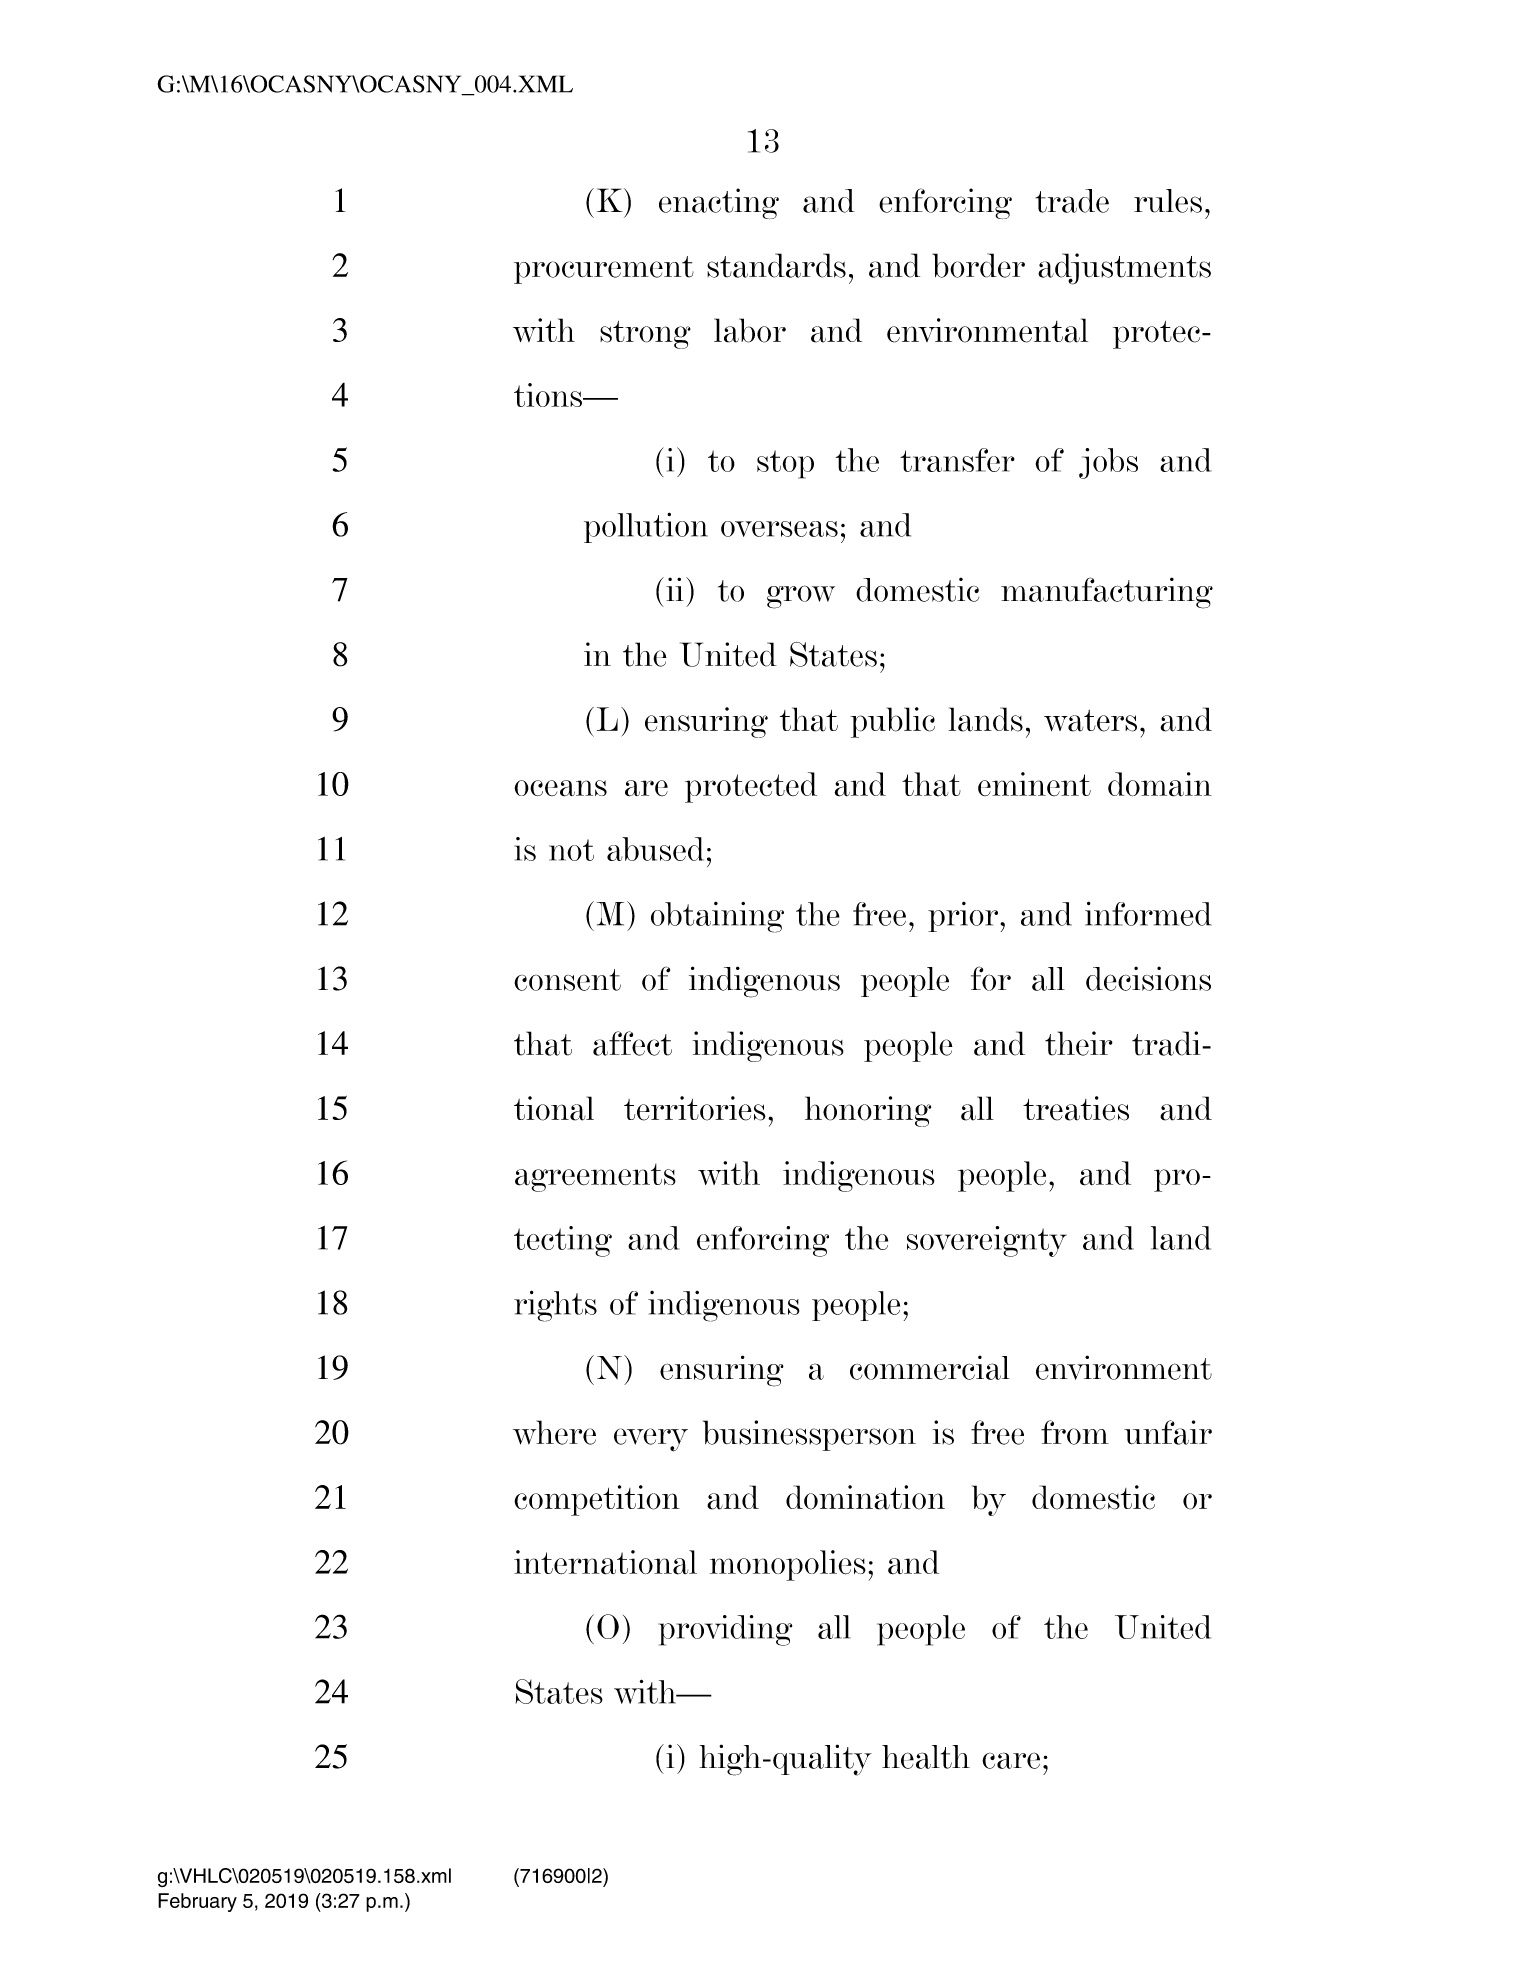 This document has width=1526, height=1975. I want to click on trade, so click(1072, 201).
